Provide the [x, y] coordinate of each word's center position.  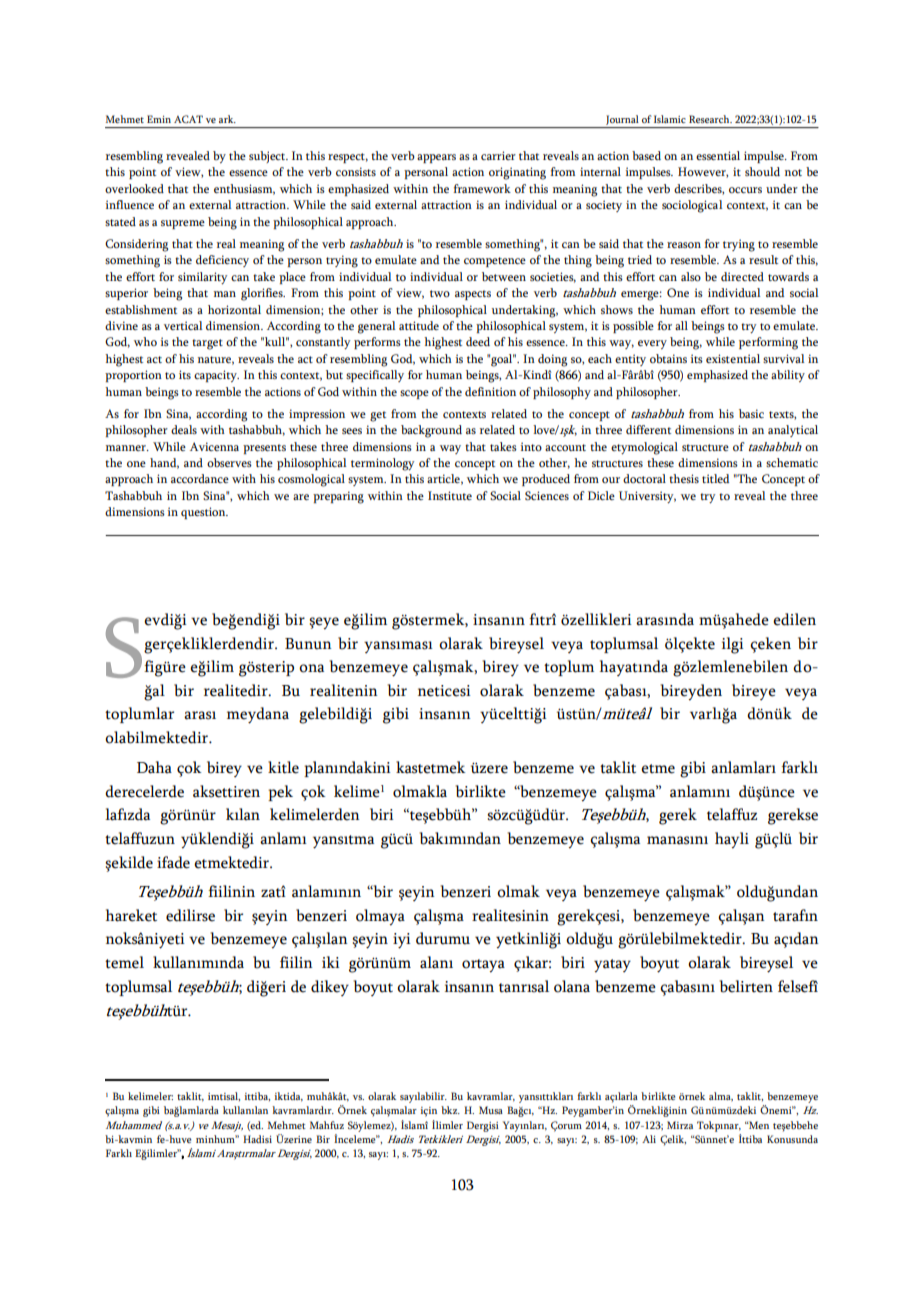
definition [490, 391]
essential [718, 155]
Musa [491, 1110]
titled [715, 478]
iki [331, 962]
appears [436, 158]
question [204, 513]
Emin [159, 119]
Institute [450, 495]
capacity [216, 376]
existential [733, 358]
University [647, 497]
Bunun [308, 644]
